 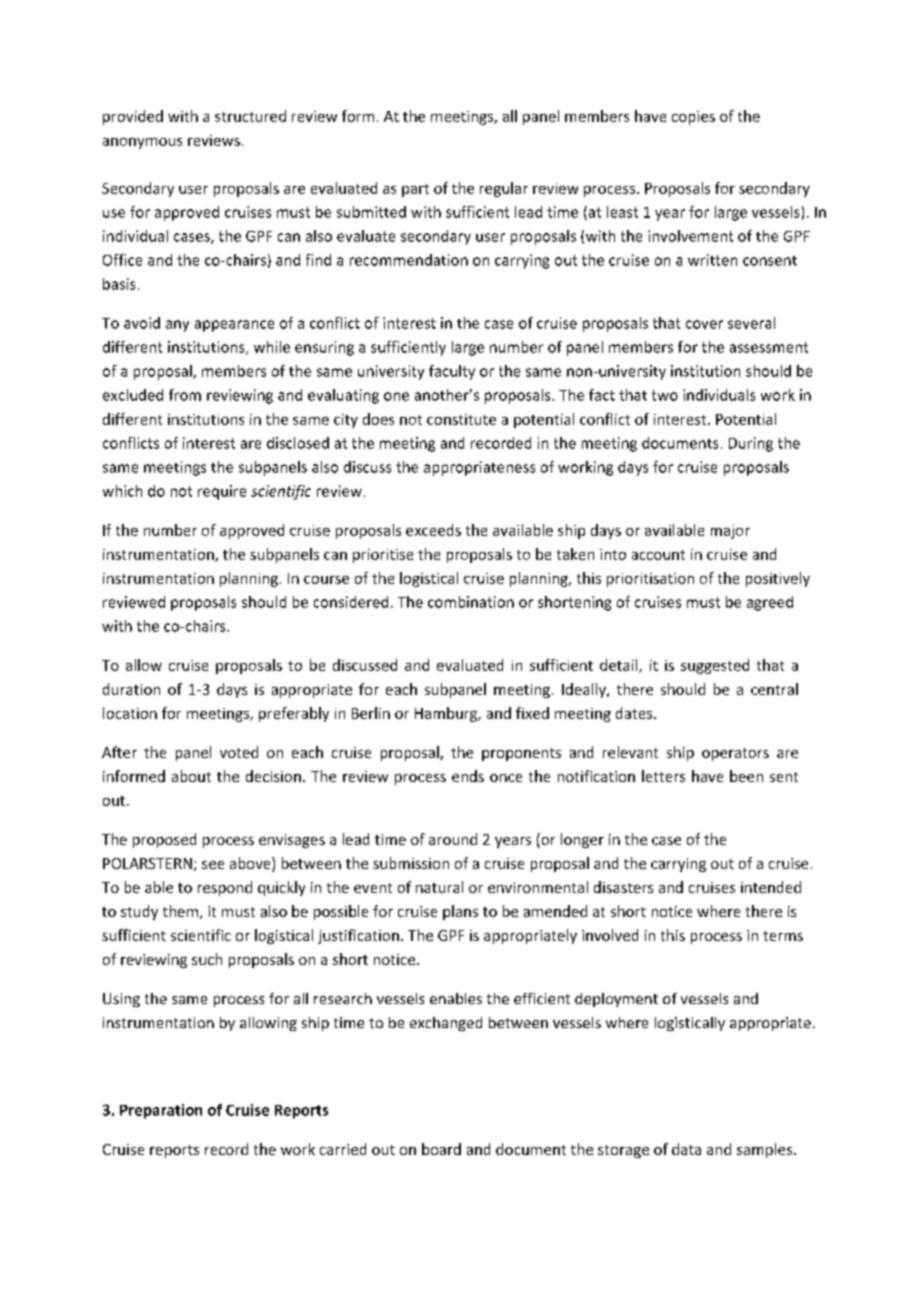 I want to click on copies, so click(x=693, y=118).
